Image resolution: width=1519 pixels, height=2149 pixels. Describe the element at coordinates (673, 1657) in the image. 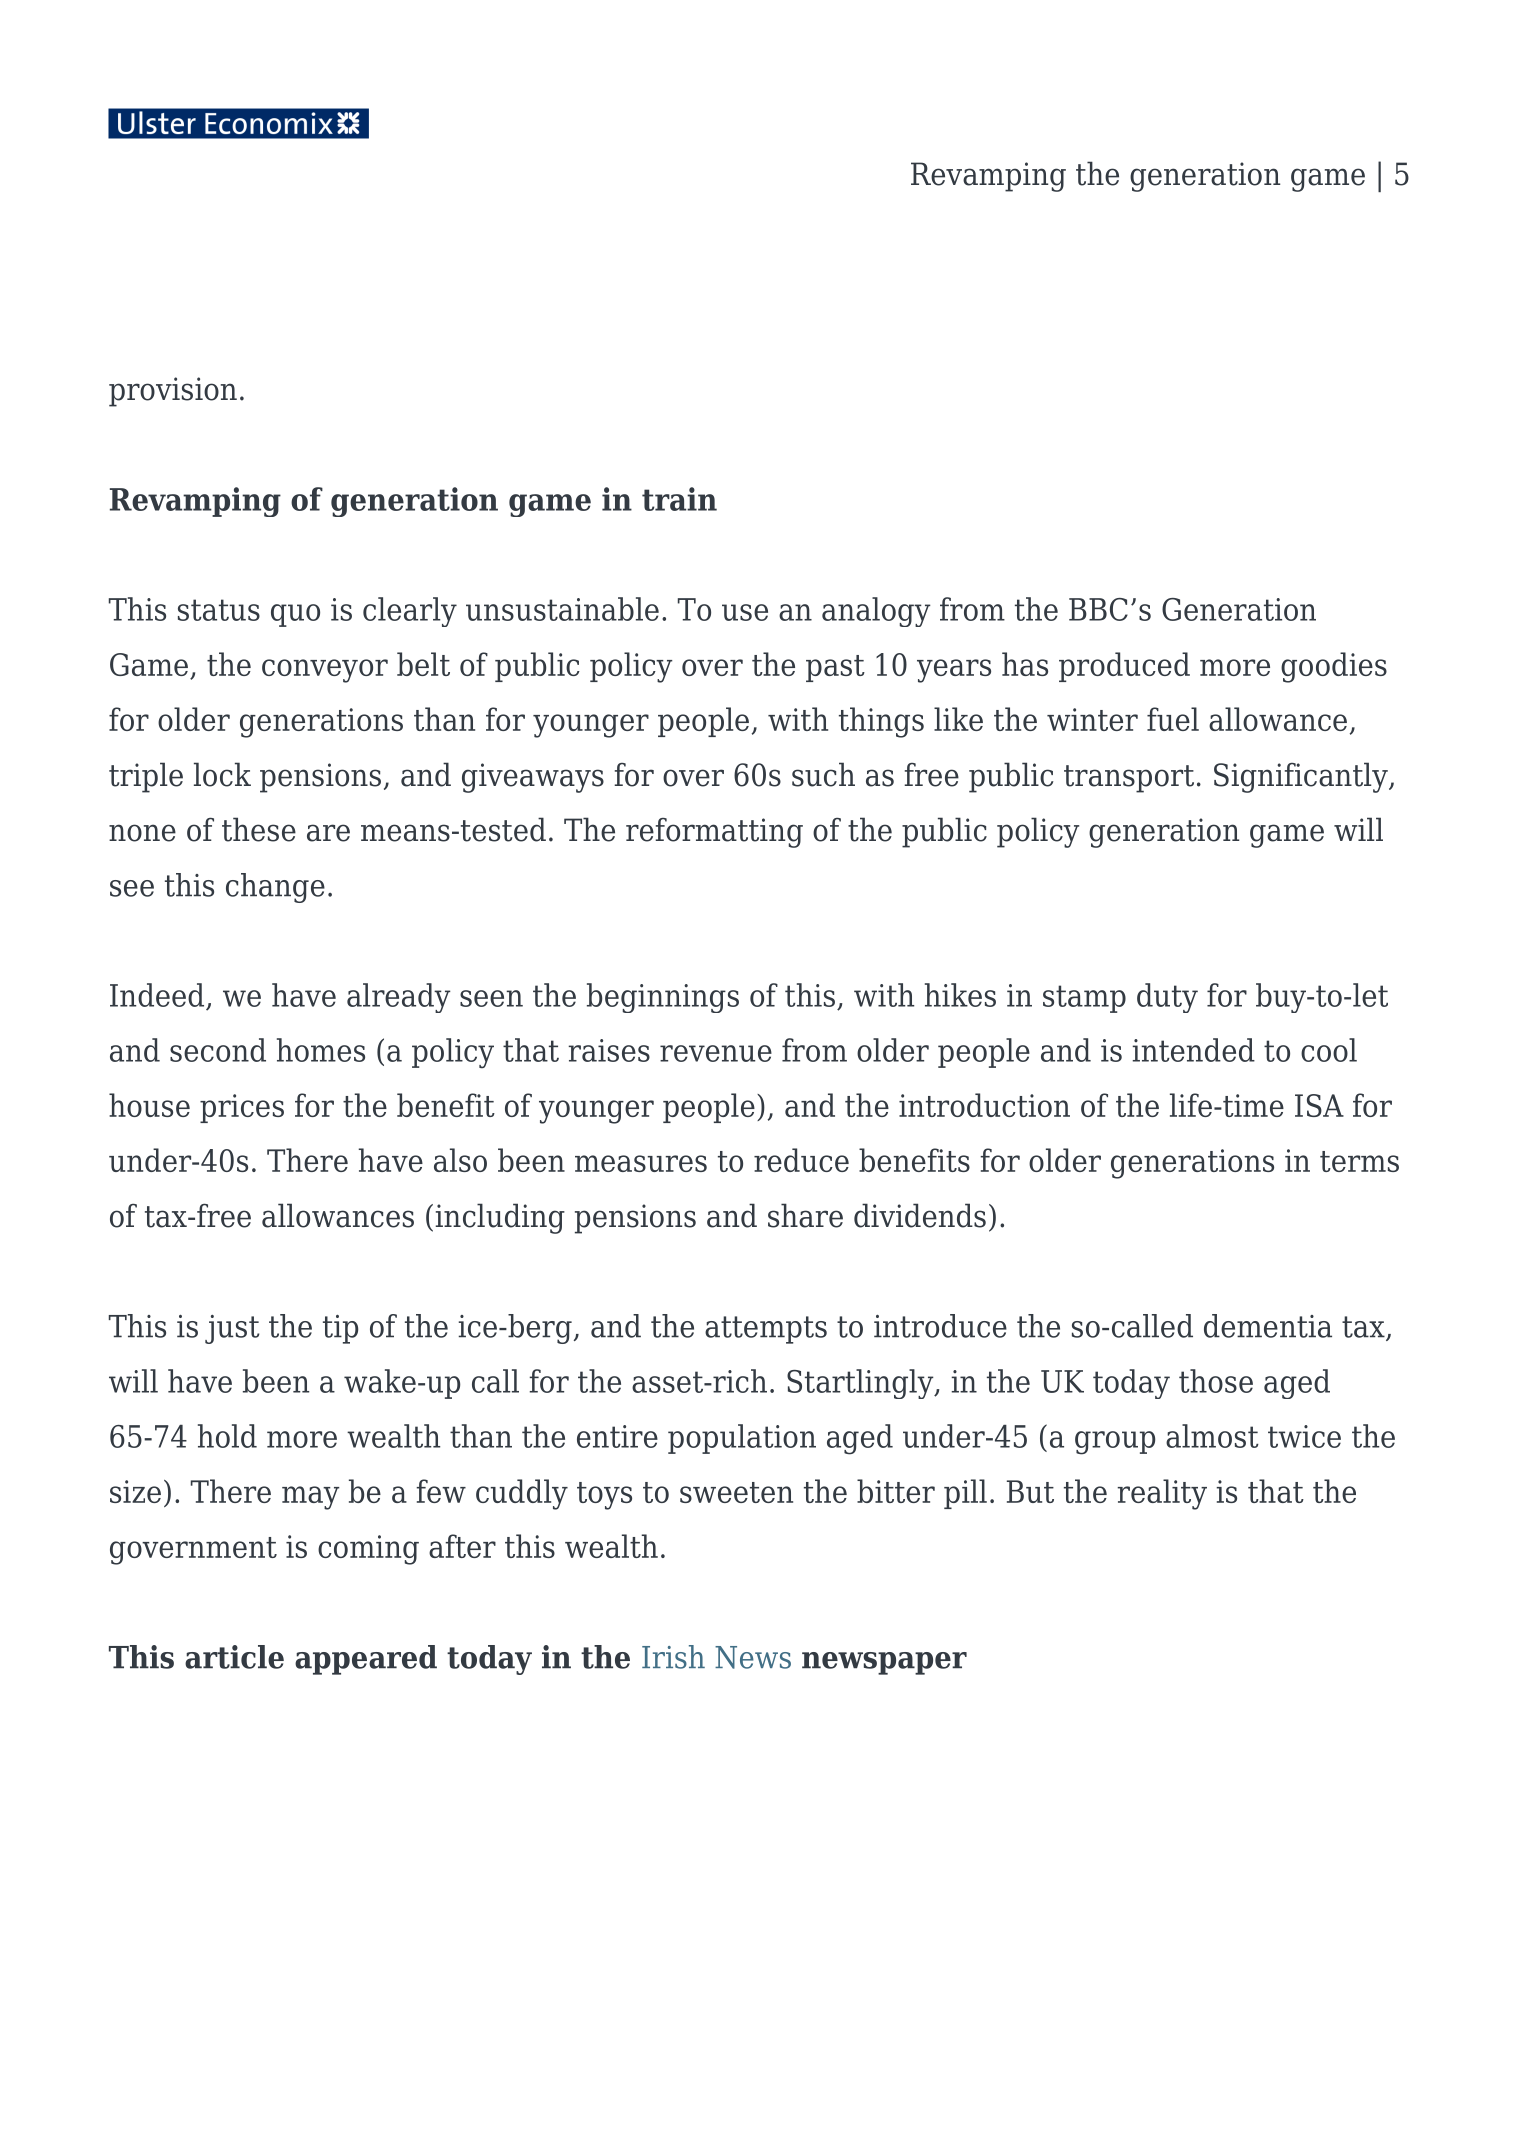

I see `Irish` at that location.
